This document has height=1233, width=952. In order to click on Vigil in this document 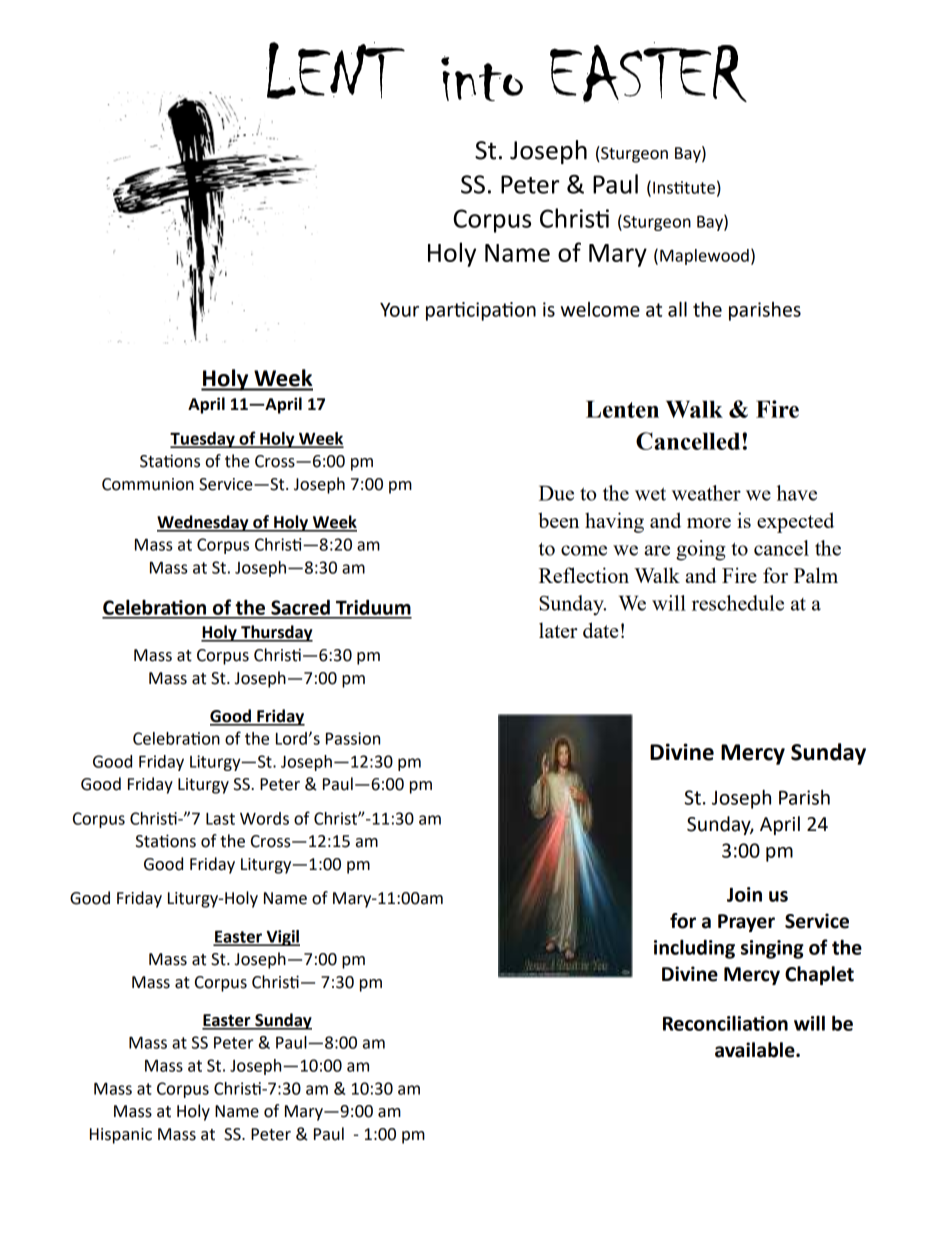, I will do `click(282, 938)`.
